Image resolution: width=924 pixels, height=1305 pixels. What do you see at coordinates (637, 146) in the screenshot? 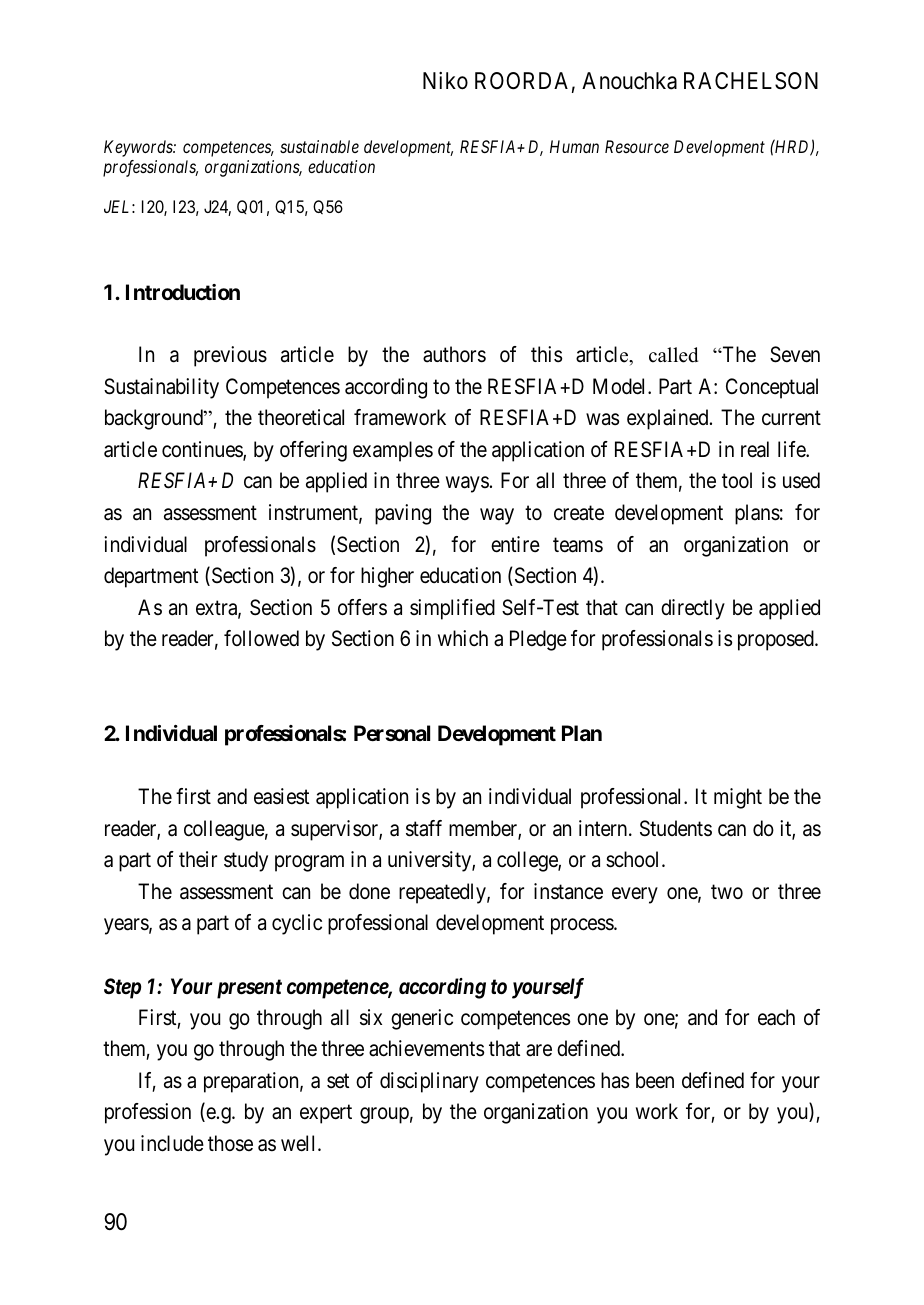
I see `Resource` at bounding box center [637, 146].
